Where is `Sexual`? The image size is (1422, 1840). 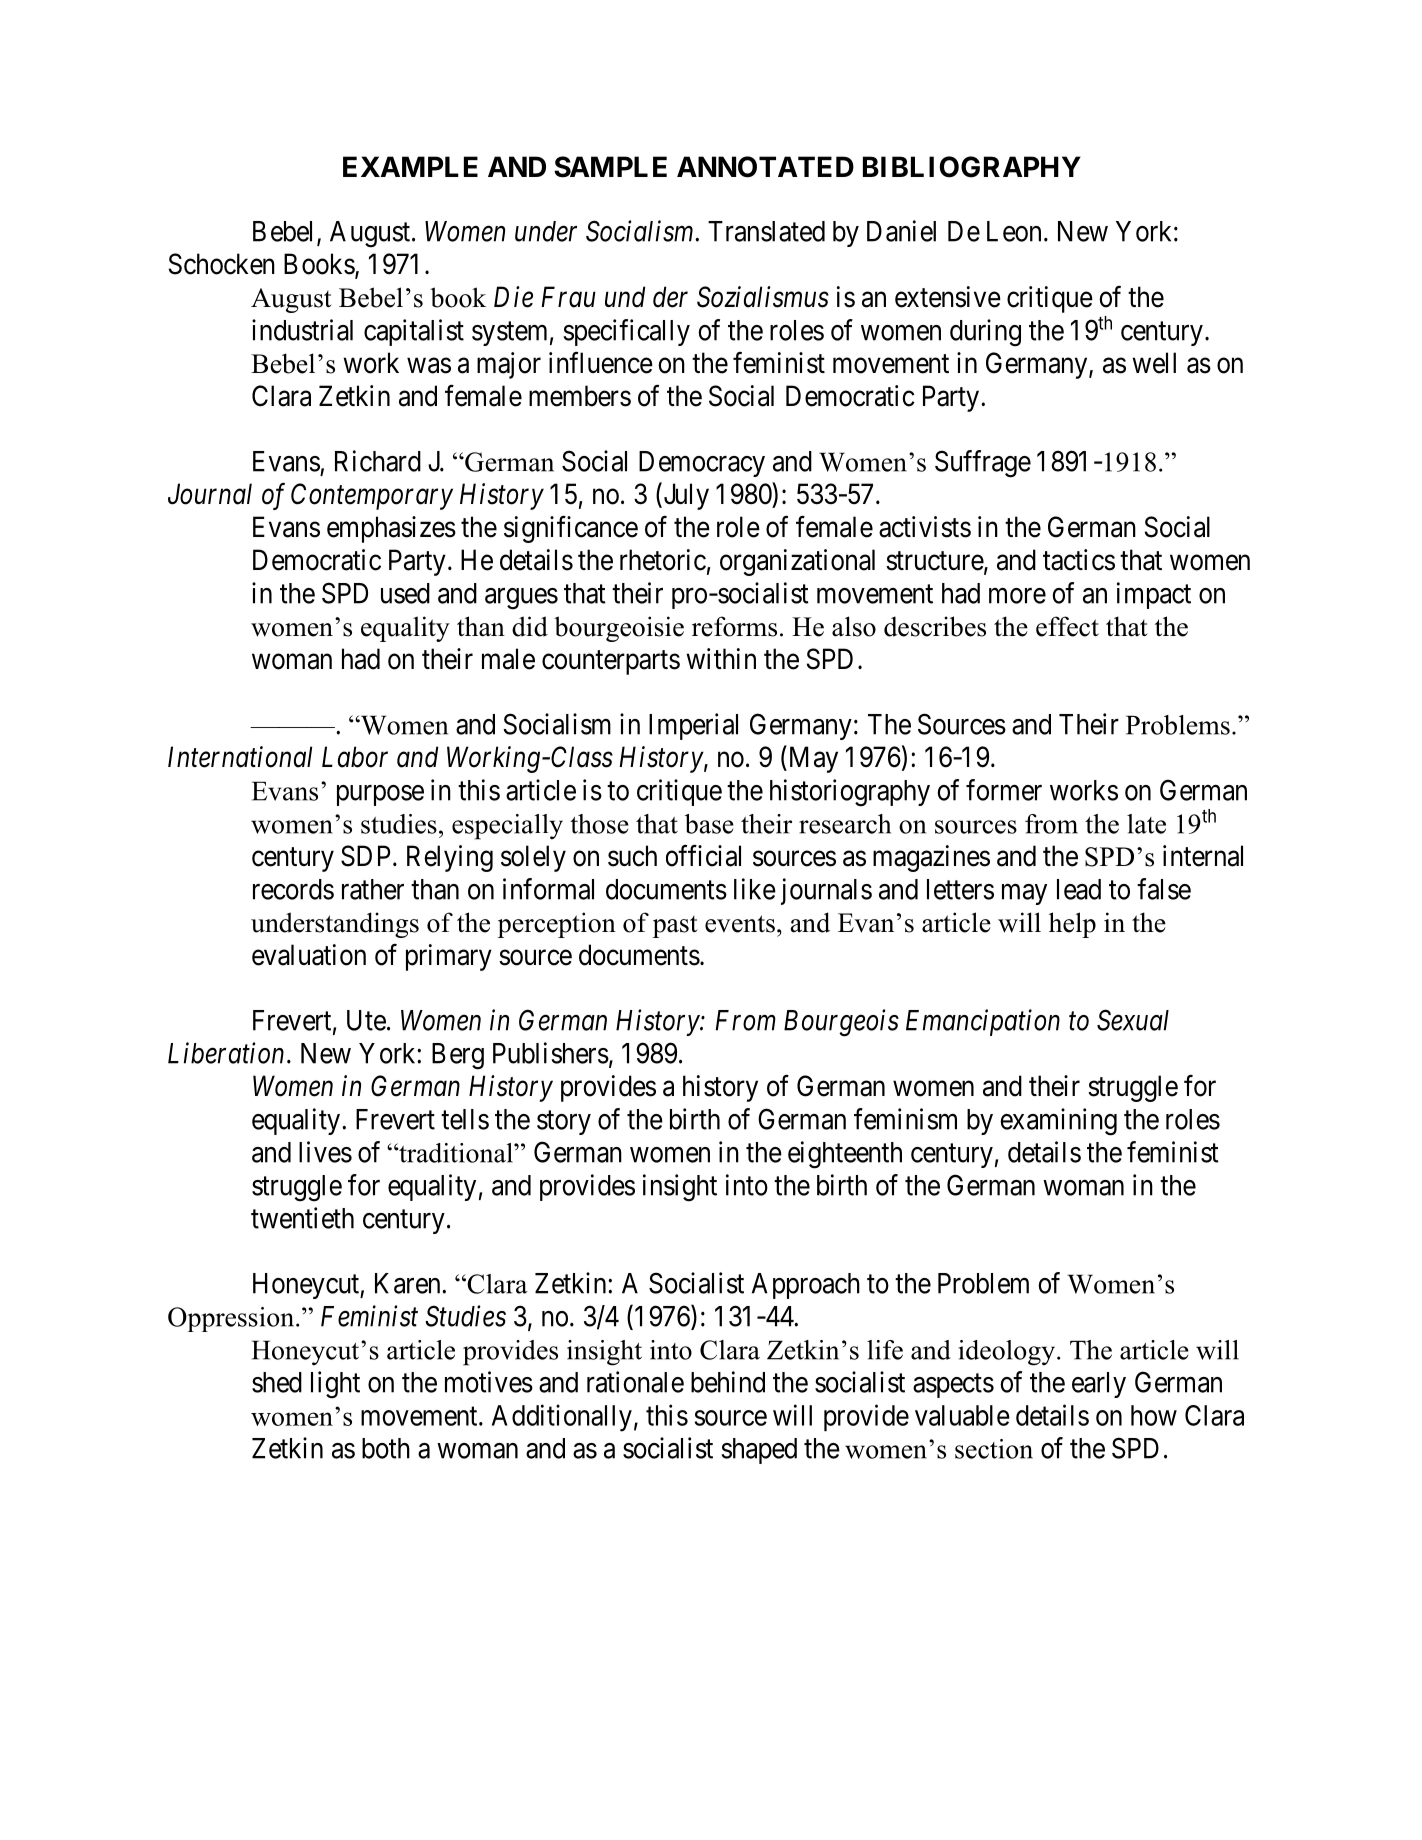 Sexual is located at coordinates (1133, 1020).
